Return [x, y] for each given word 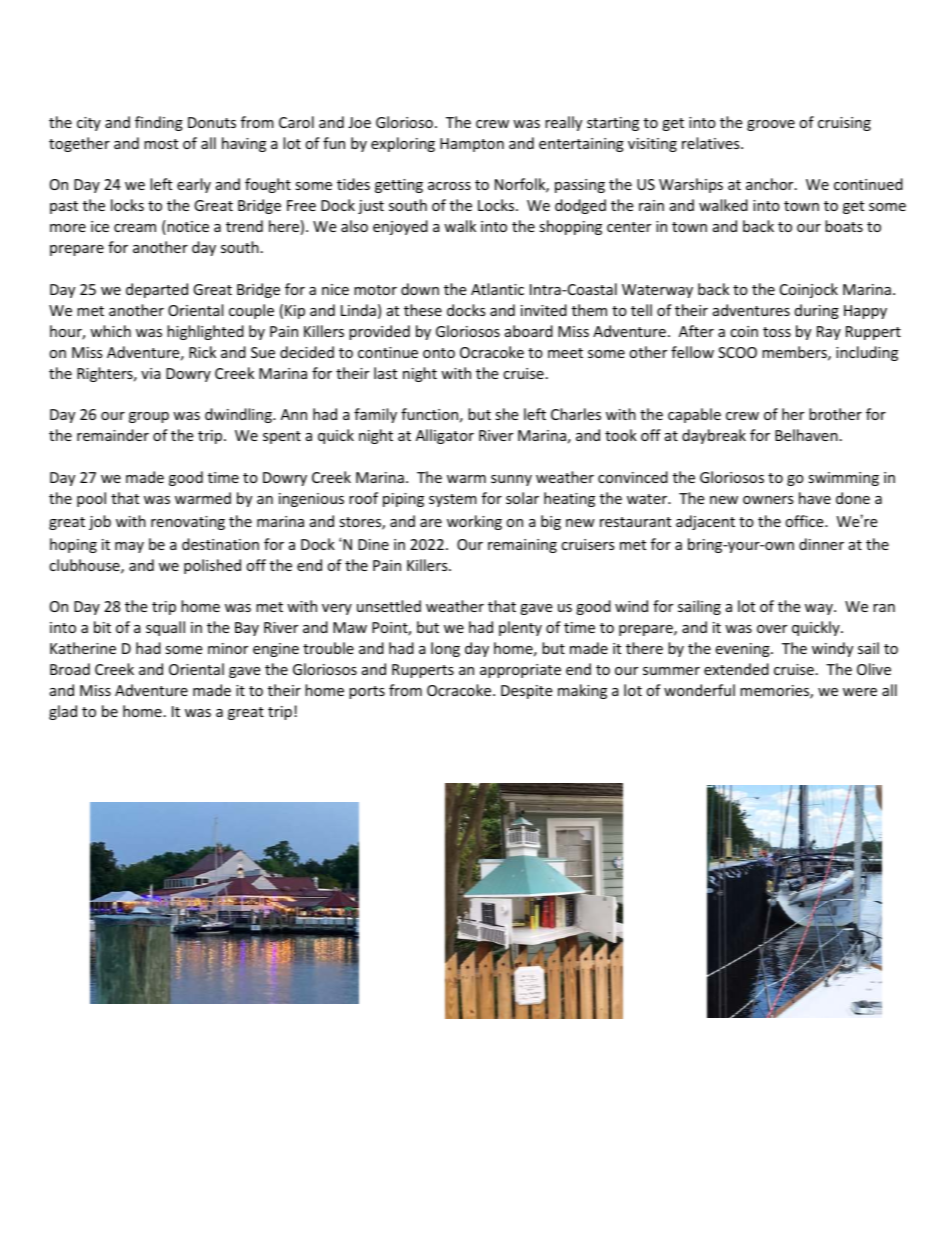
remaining [522, 546]
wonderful [699, 690]
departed [157, 290]
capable [694, 415]
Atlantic [497, 289]
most [161, 144]
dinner [821, 544]
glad [63, 712]
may [129, 547]
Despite [526, 692]
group [149, 417]
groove [771, 125]
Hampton [472, 145]
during [817, 311]
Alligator [445, 436]
